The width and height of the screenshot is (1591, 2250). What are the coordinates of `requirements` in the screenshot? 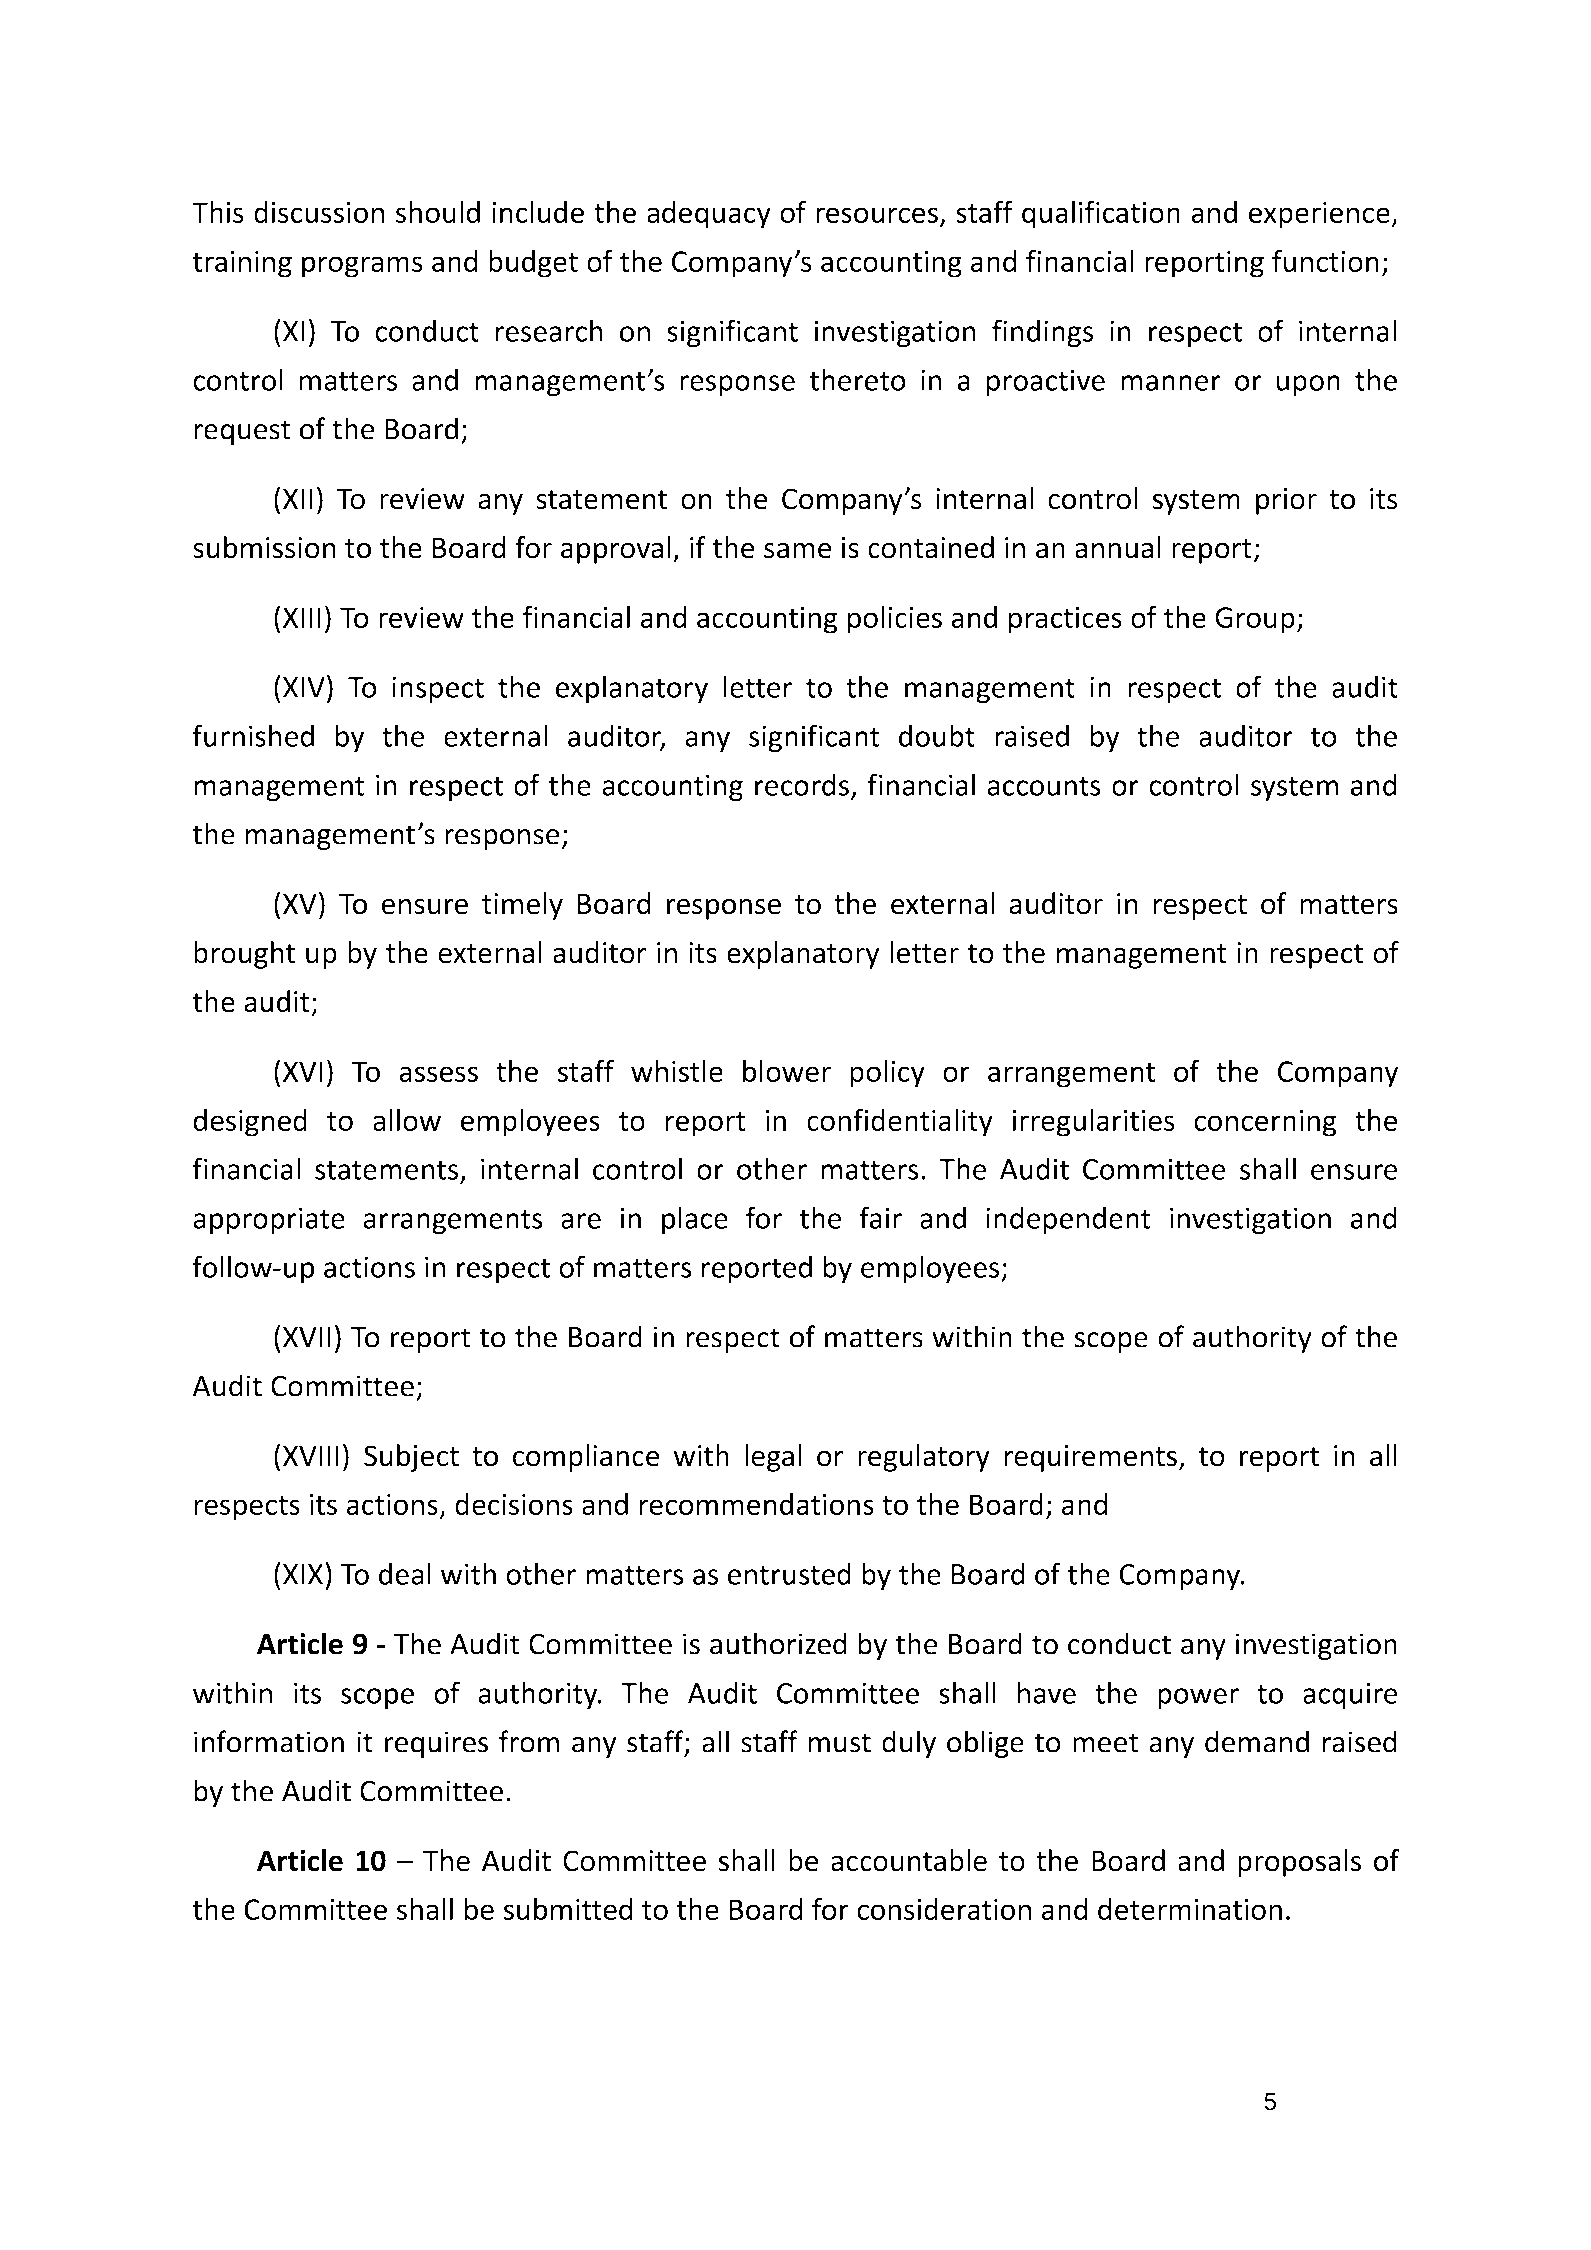 It's located at (1091, 1458).
